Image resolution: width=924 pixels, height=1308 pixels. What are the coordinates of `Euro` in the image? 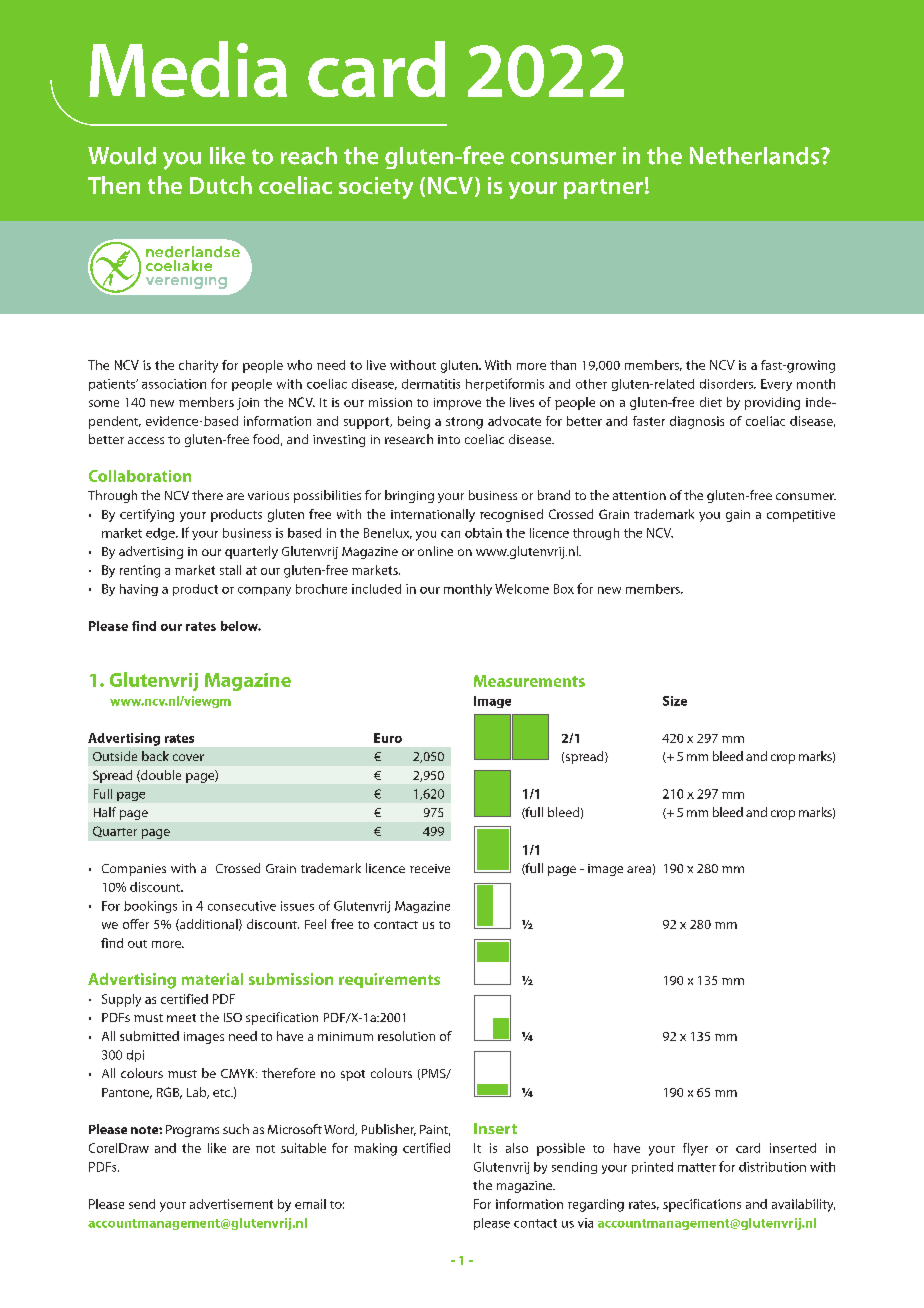 It's located at (388, 738).
